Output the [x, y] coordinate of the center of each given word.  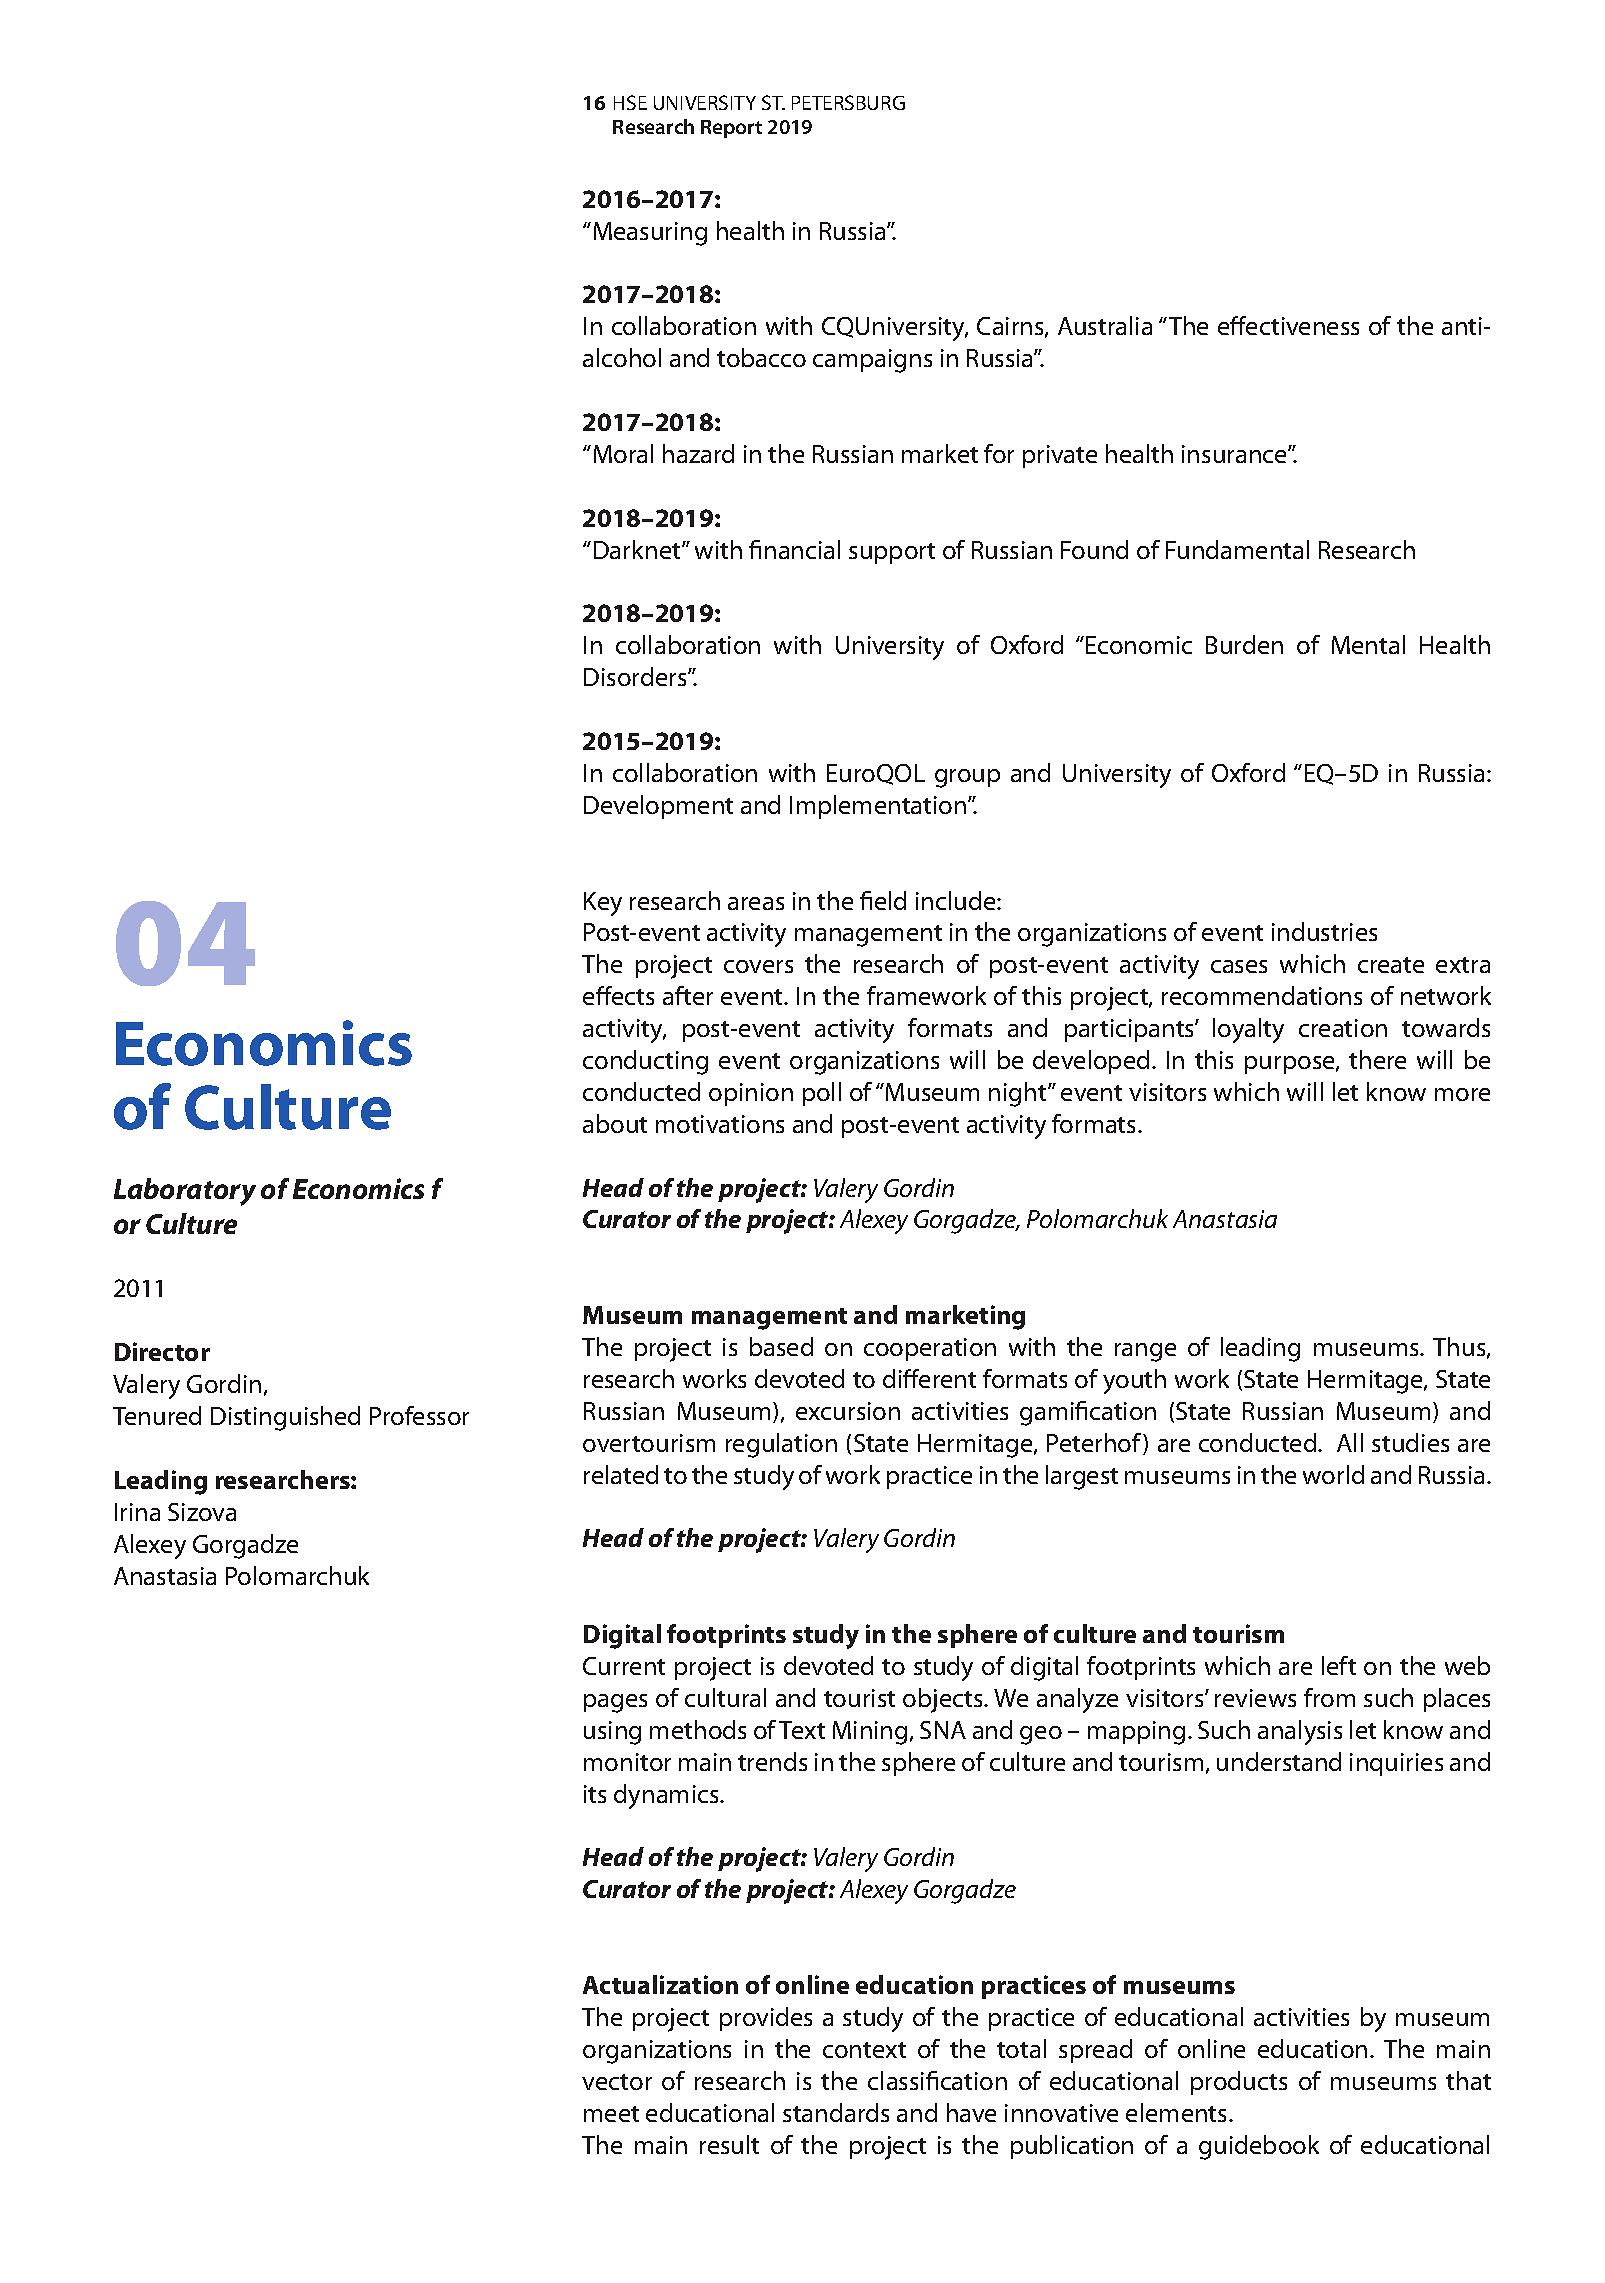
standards [836, 2112]
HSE [630, 102]
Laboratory [185, 1192]
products [1239, 2083]
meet [611, 2114]
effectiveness [1288, 325]
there [1377, 1059]
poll [822, 1094]
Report [731, 129]
